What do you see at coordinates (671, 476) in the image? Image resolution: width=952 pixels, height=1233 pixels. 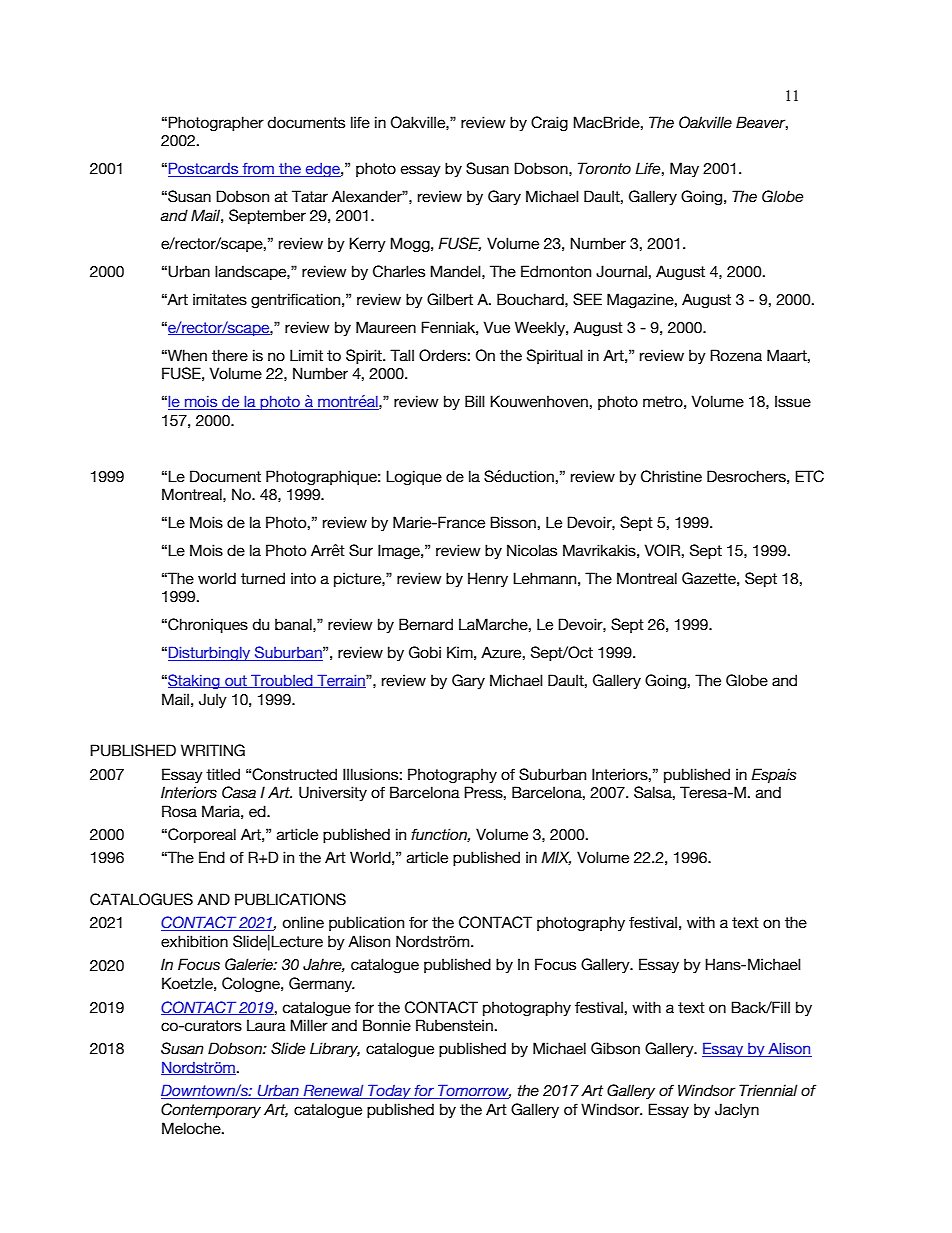 I see `Christine` at bounding box center [671, 476].
